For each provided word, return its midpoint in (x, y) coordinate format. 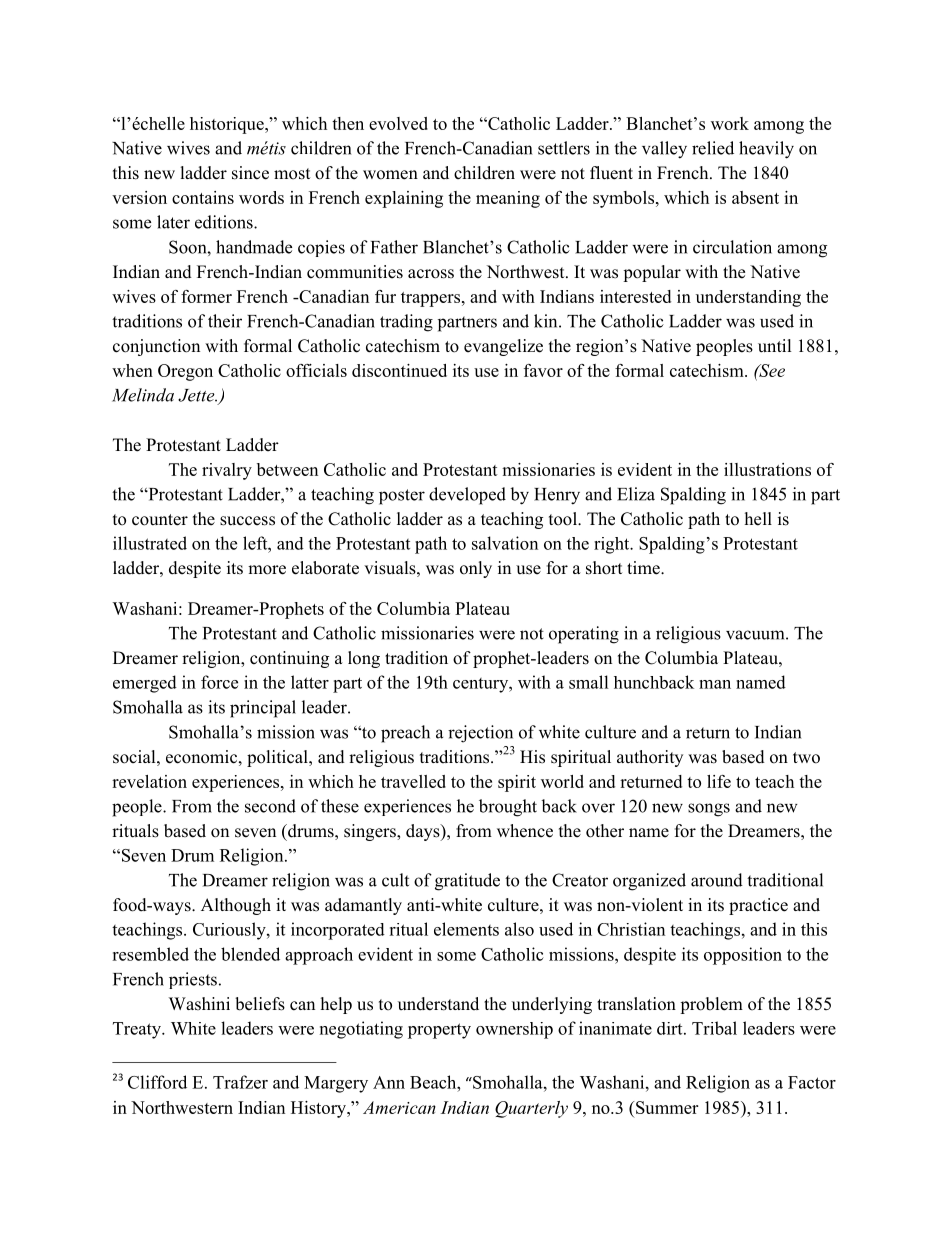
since (250, 173)
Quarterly (531, 1109)
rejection (480, 734)
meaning (508, 199)
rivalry (227, 471)
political (278, 758)
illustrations (767, 469)
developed (467, 496)
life (719, 781)
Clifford (157, 1082)
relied (713, 148)
